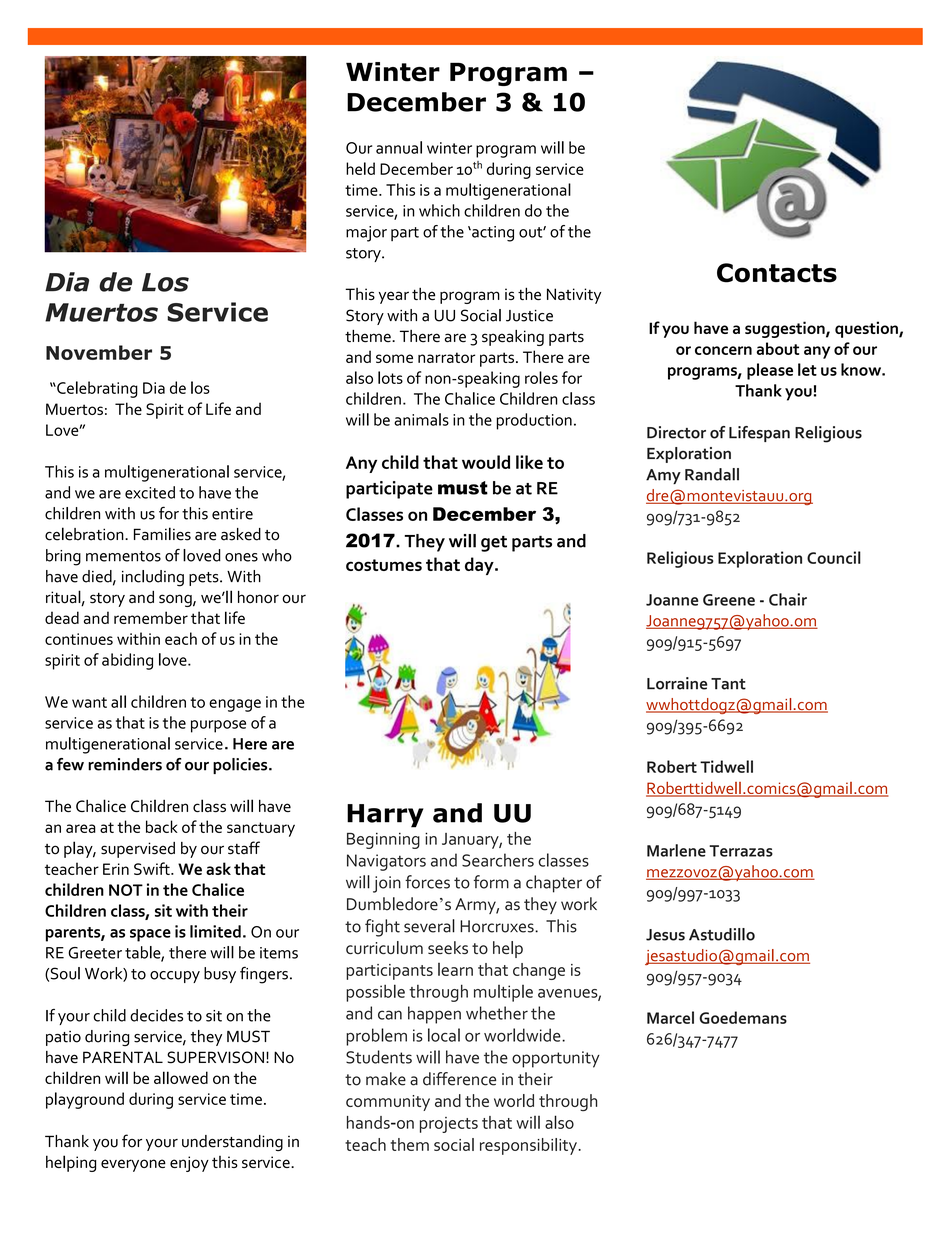 This image has height=1233, width=952. I want to click on everyone, so click(133, 1165).
